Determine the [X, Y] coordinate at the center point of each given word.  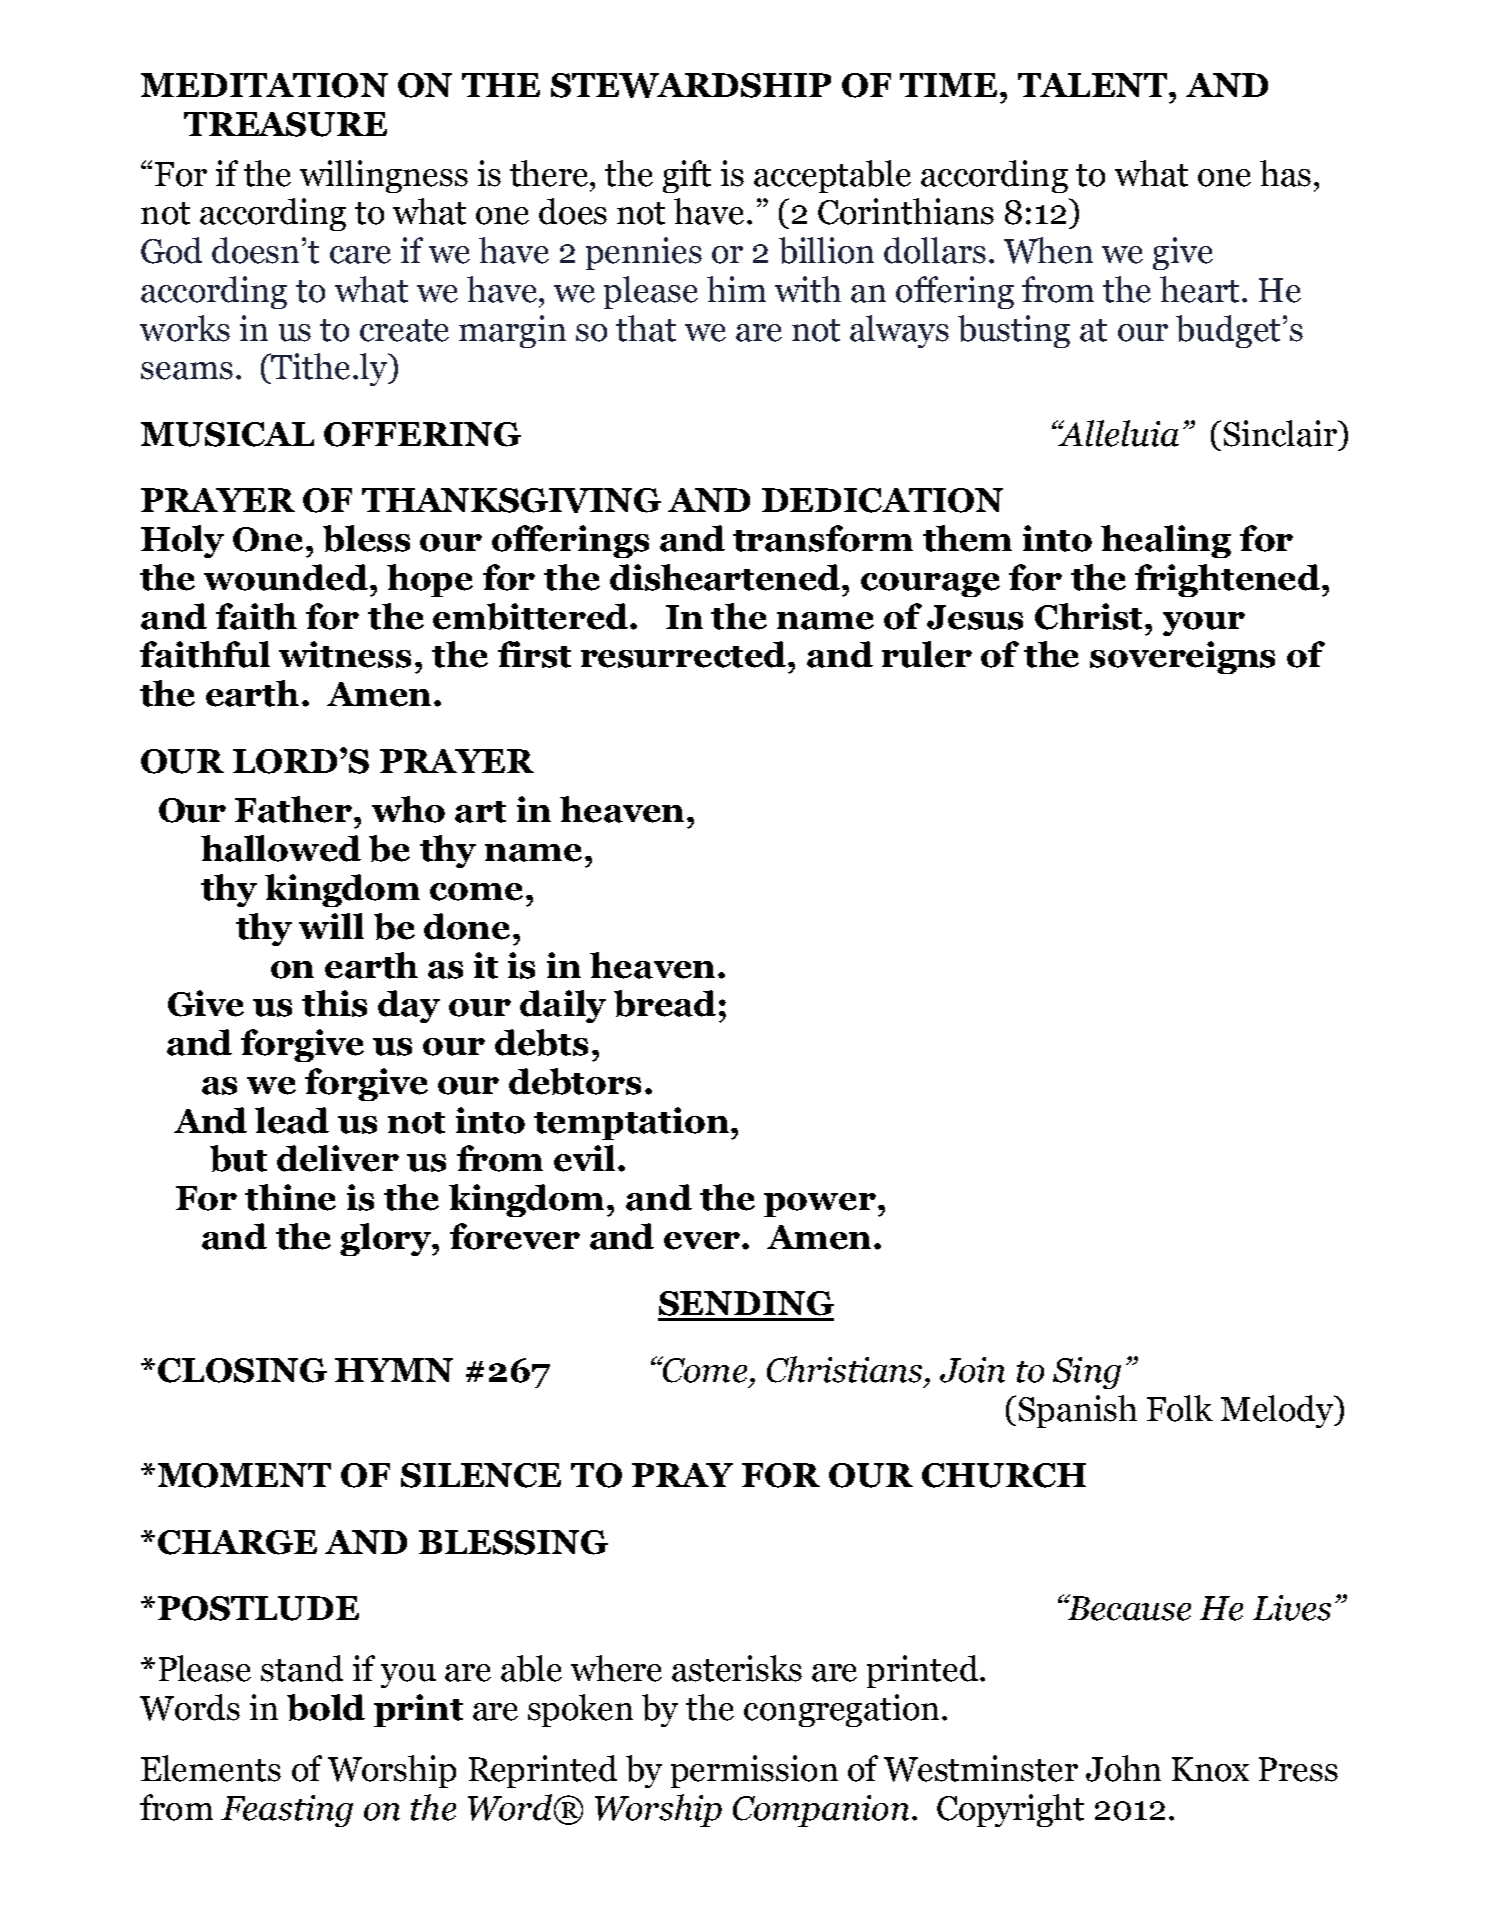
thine [290, 1197]
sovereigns [1182, 657]
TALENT [1094, 85]
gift [687, 176]
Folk [1180, 1408]
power [820, 1205]
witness [345, 654]
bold [326, 1707]
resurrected [685, 654]
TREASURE [285, 124]
